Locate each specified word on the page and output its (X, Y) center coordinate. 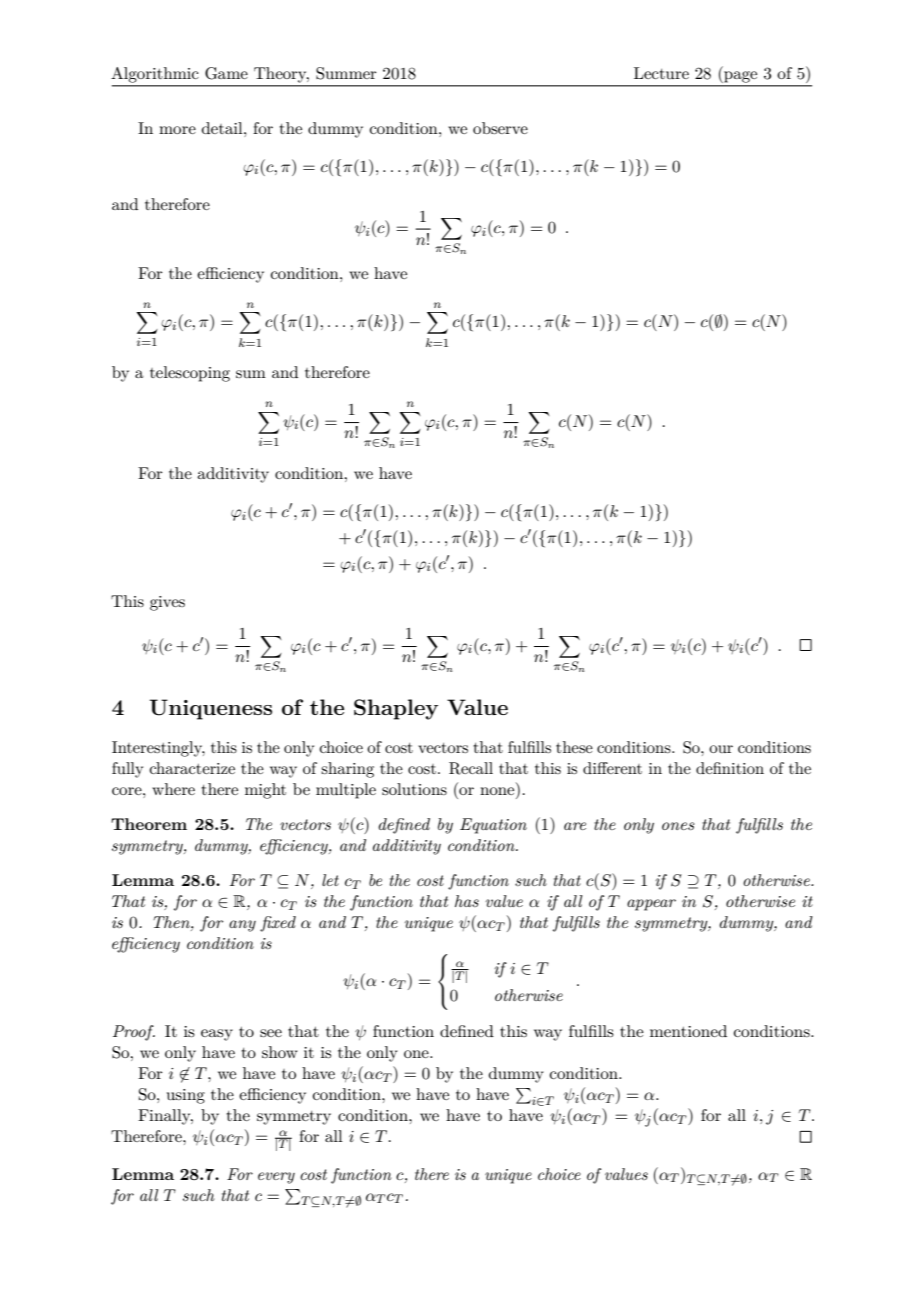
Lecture (661, 73)
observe (500, 128)
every (276, 1178)
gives (167, 603)
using (186, 1096)
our (721, 749)
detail (223, 128)
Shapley (396, 709)
